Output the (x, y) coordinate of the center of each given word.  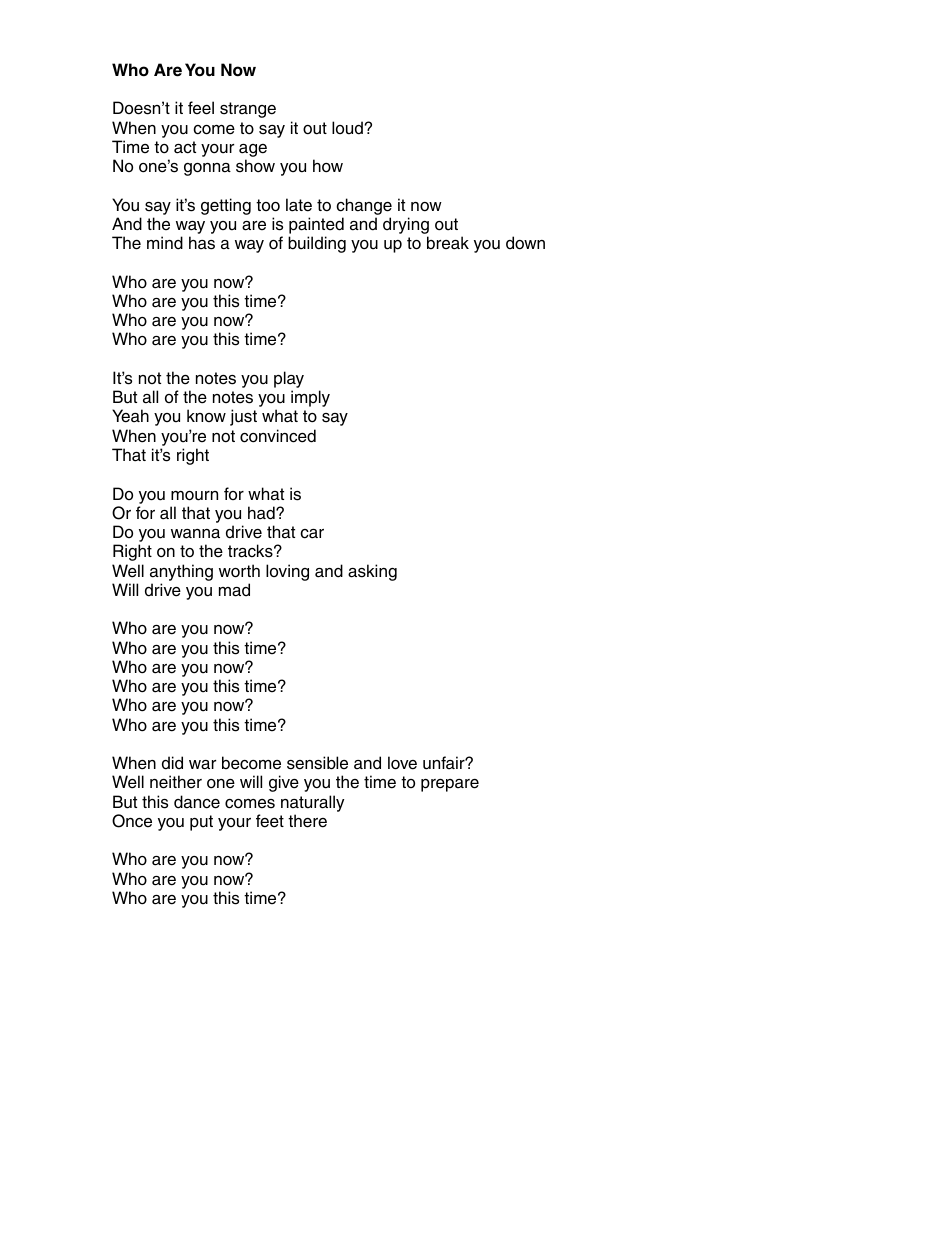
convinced (278, 436)
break (448, 243)
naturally (312, 803)
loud (347, 128)
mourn (194, 496)
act (185, 147)
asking (372, 572)
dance (197, 802)
